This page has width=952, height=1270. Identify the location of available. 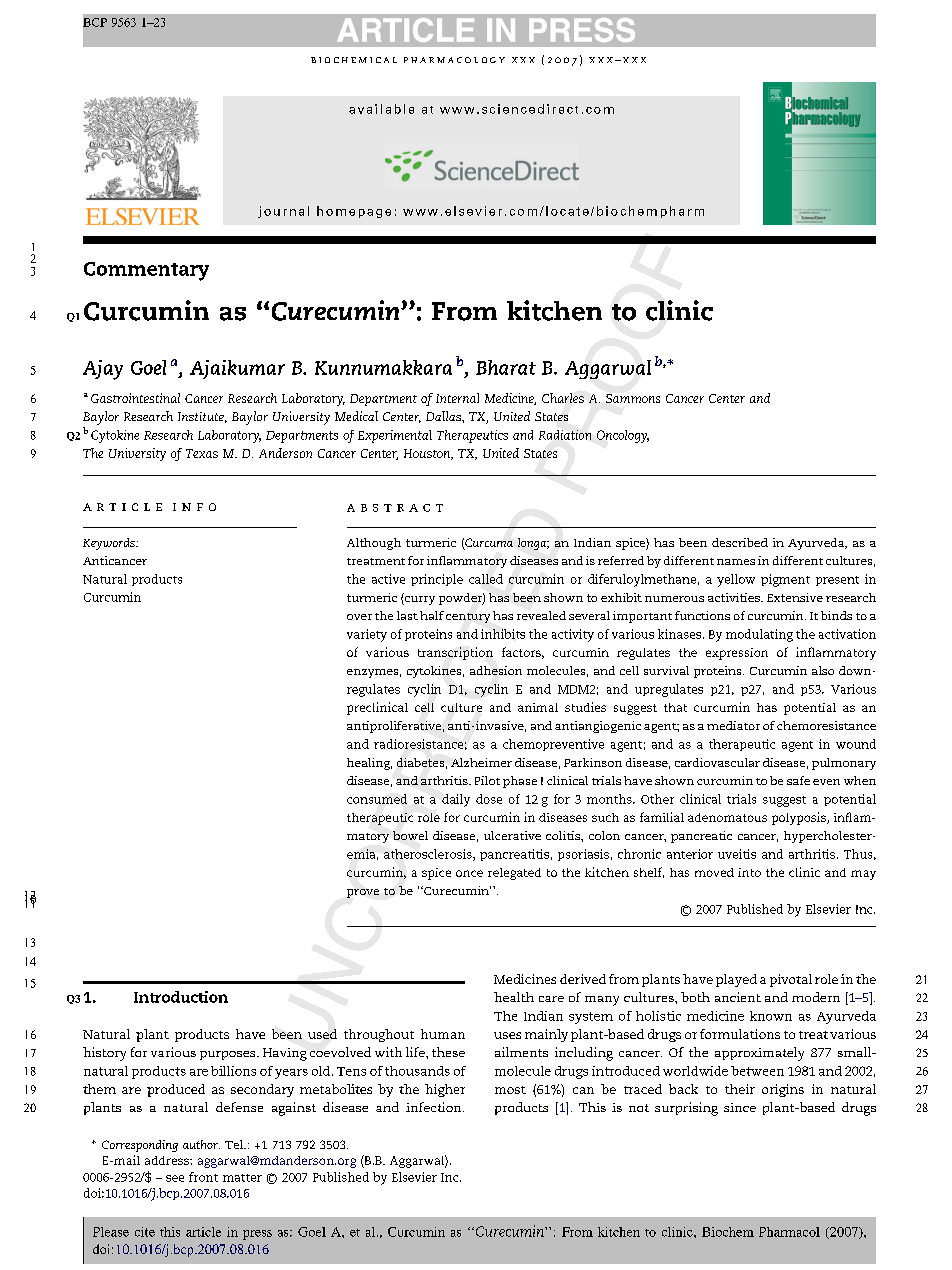
(381, 109).
